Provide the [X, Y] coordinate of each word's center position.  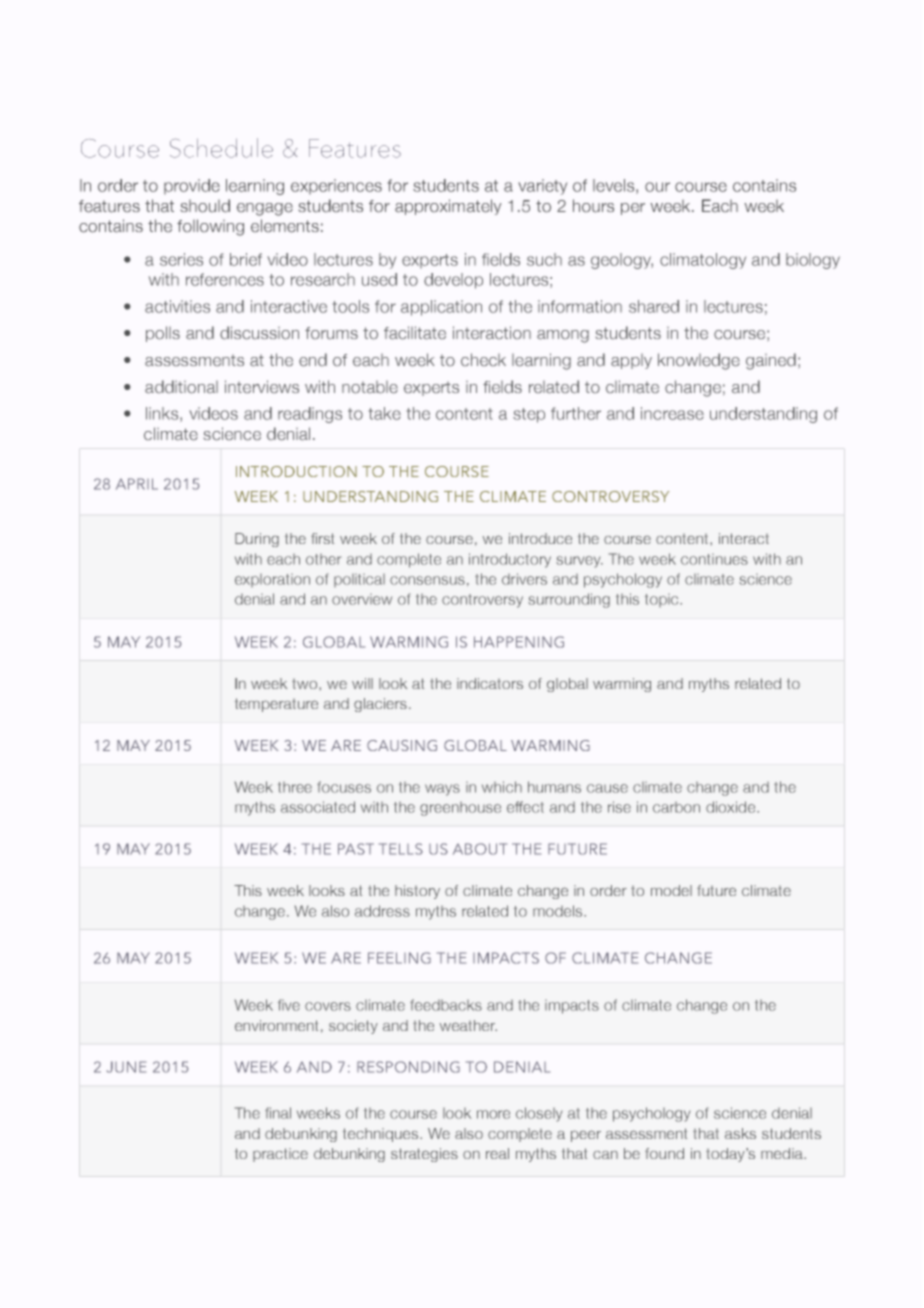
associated [318, 807]
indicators [490, 683]
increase [672, 413]
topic [663, 600]
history [417, 892]
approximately [448, 207]
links [163, 414]
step [529, 415]
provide [192, 186]
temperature [276, 705]
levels [615, 186]
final [278, 1113]
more [493, 1114]
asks [740, 1133]
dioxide [732, 807]
